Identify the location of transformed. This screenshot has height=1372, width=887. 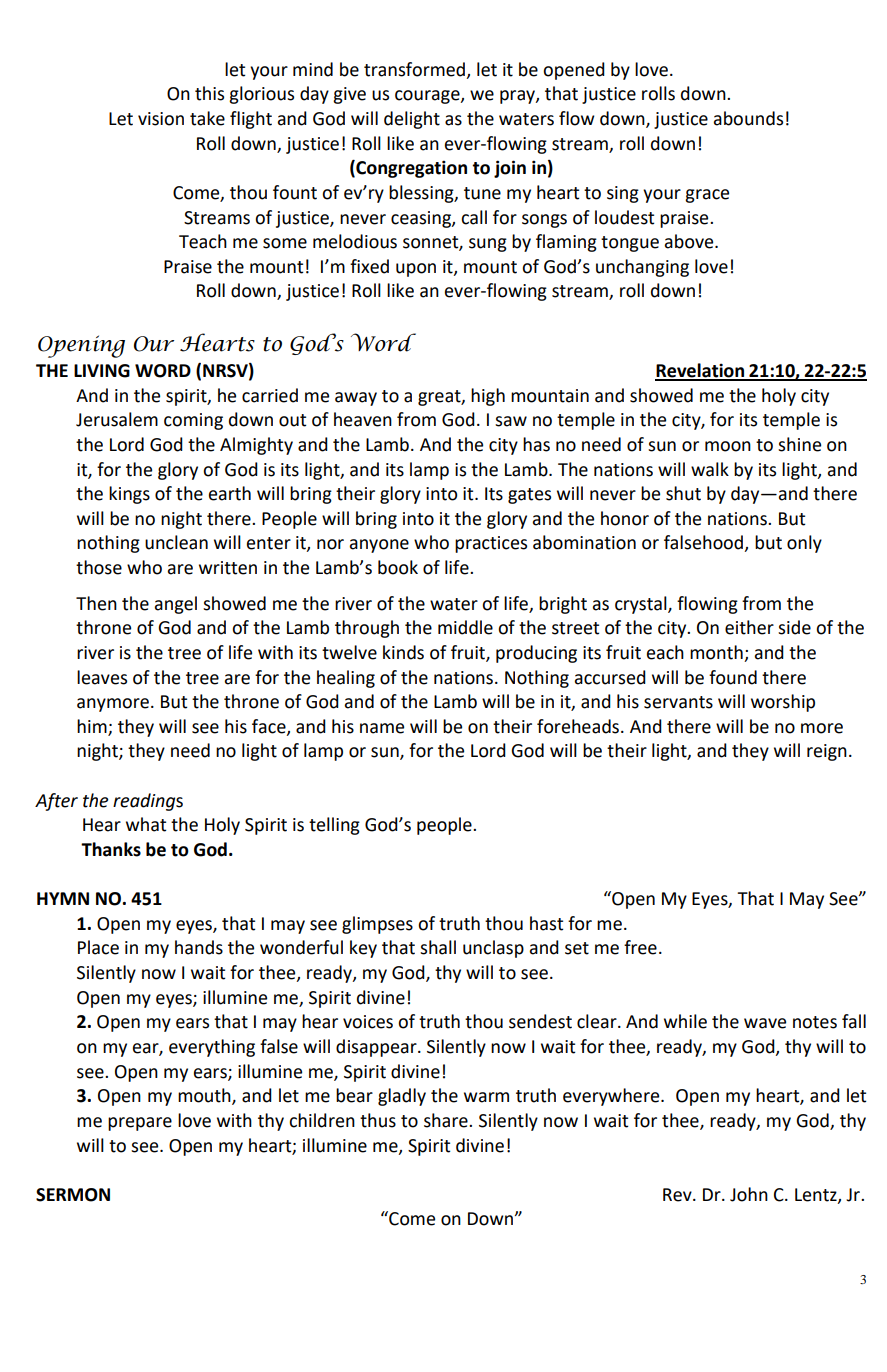
(416, 70).
